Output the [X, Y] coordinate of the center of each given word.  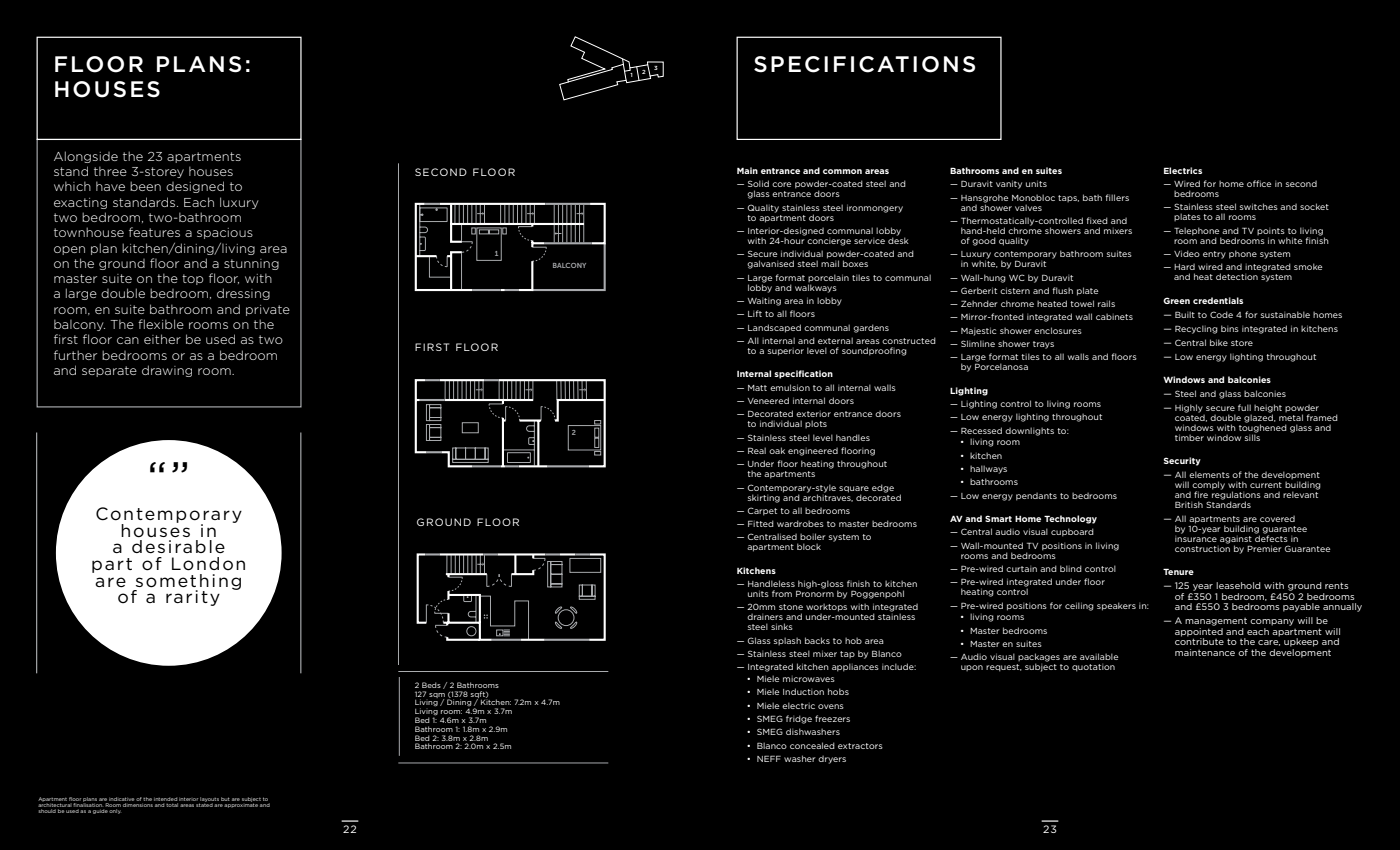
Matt [757, 388]
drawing [167, 371]
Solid [758, 183]
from [782, 593]
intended [165, 799]
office [1259, 183]
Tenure [1178, 571]
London [208, 564]
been [145, 186]
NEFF [769, 758]
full [1244, 407]
